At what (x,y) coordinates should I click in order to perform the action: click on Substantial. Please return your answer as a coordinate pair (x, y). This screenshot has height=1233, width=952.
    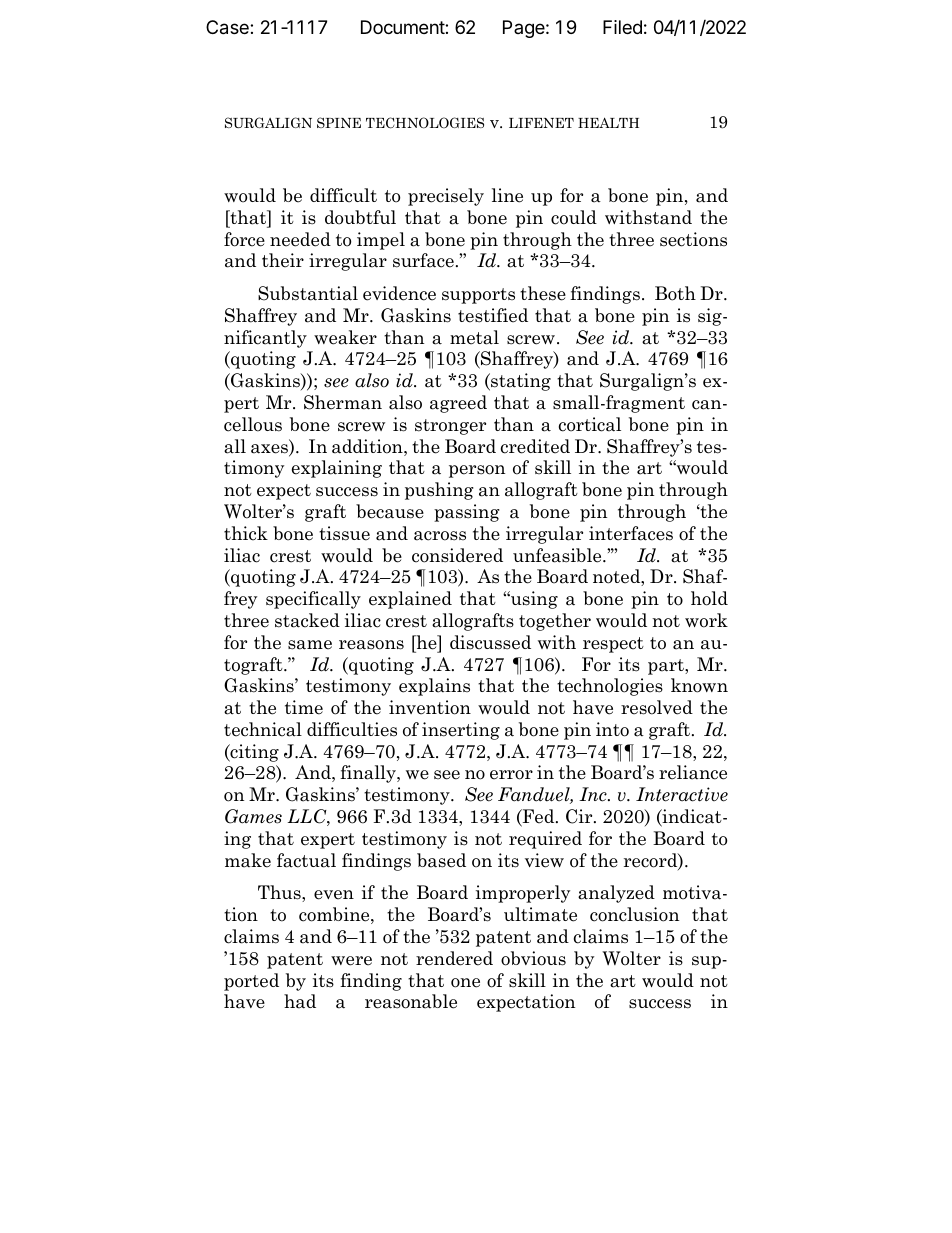
    Looking at the image, I should click on (308, 293).
